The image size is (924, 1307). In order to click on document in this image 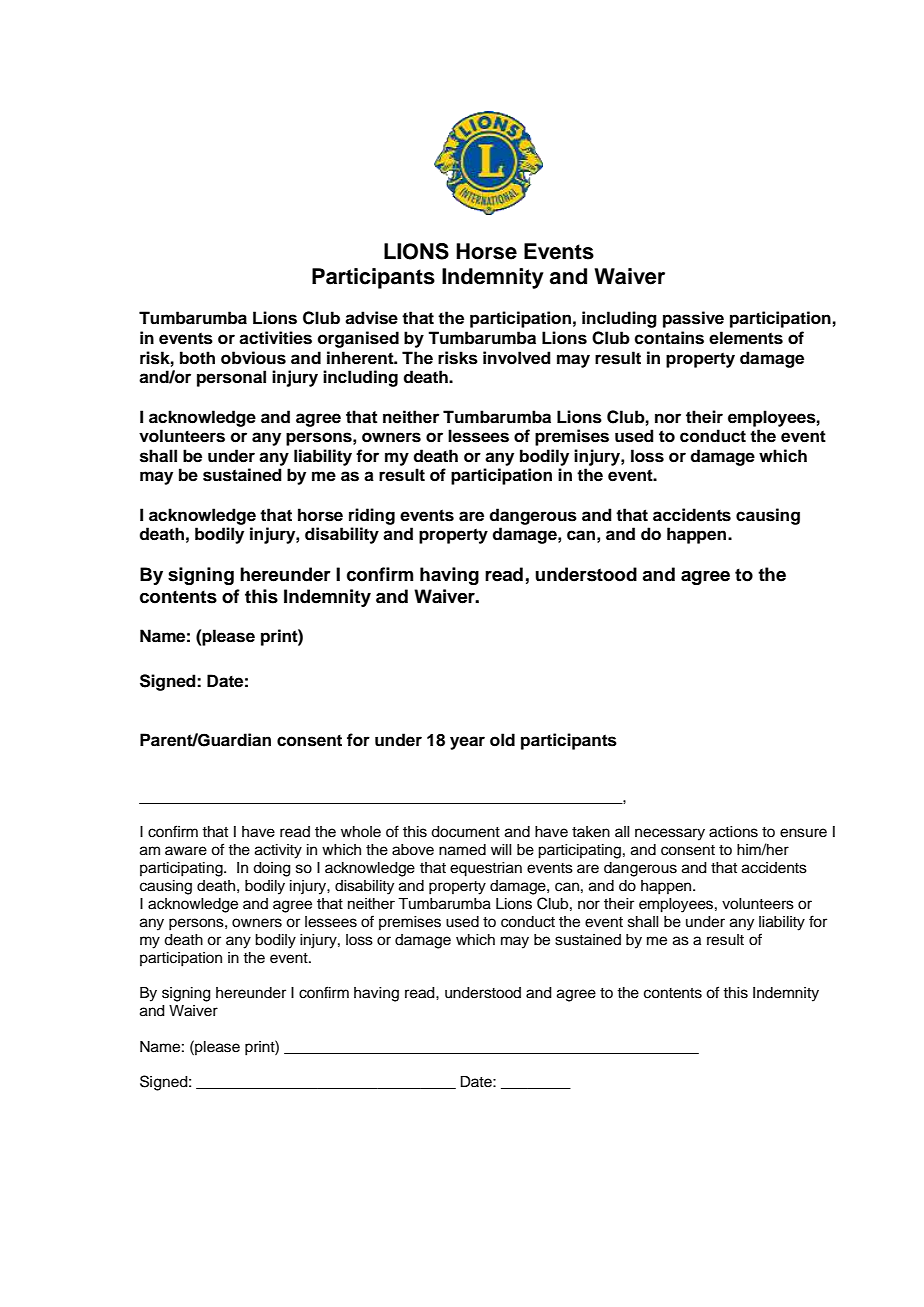, I will do `click(465, 832)`.
